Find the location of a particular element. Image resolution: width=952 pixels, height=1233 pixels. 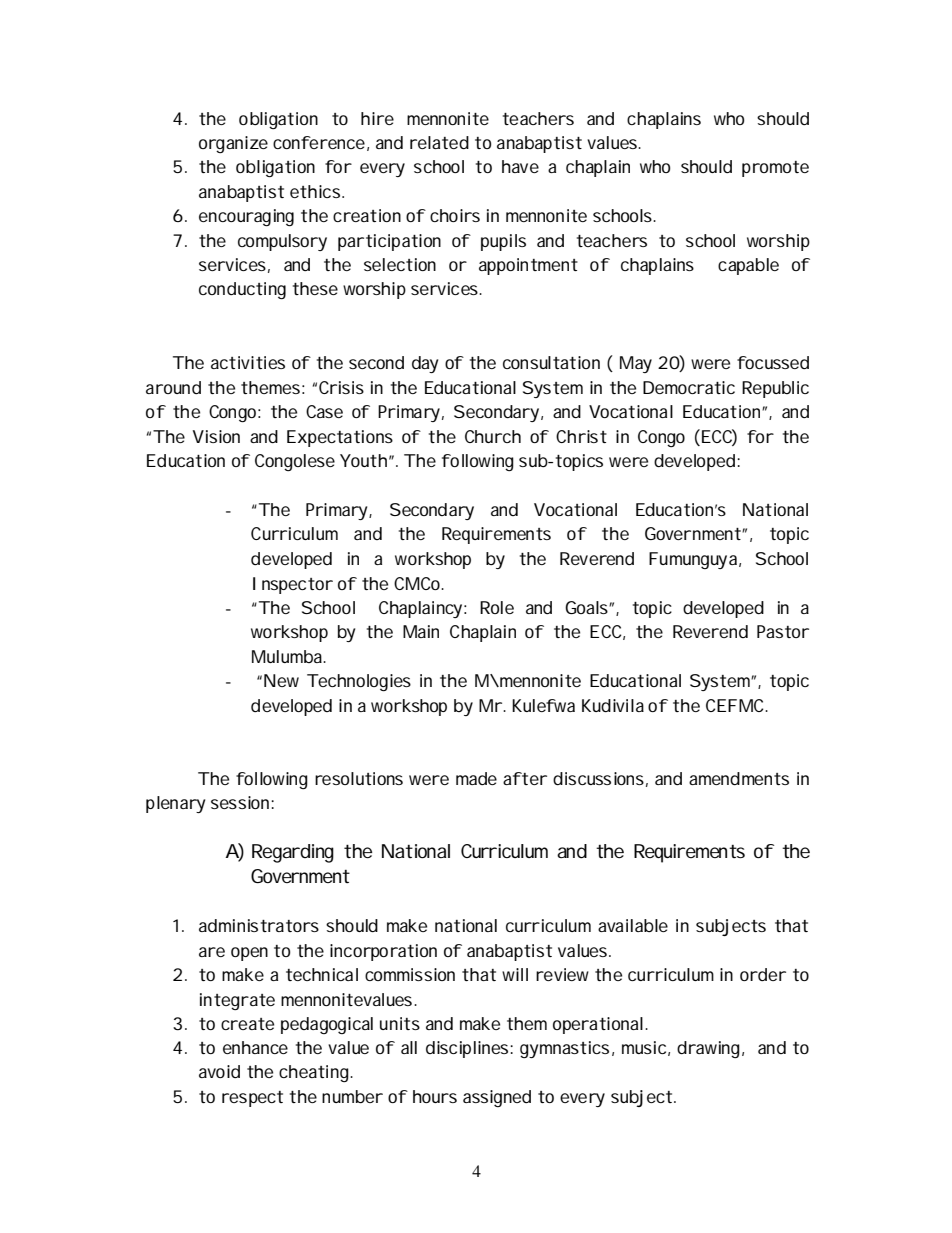

session is located at coordinates (241, 802).
